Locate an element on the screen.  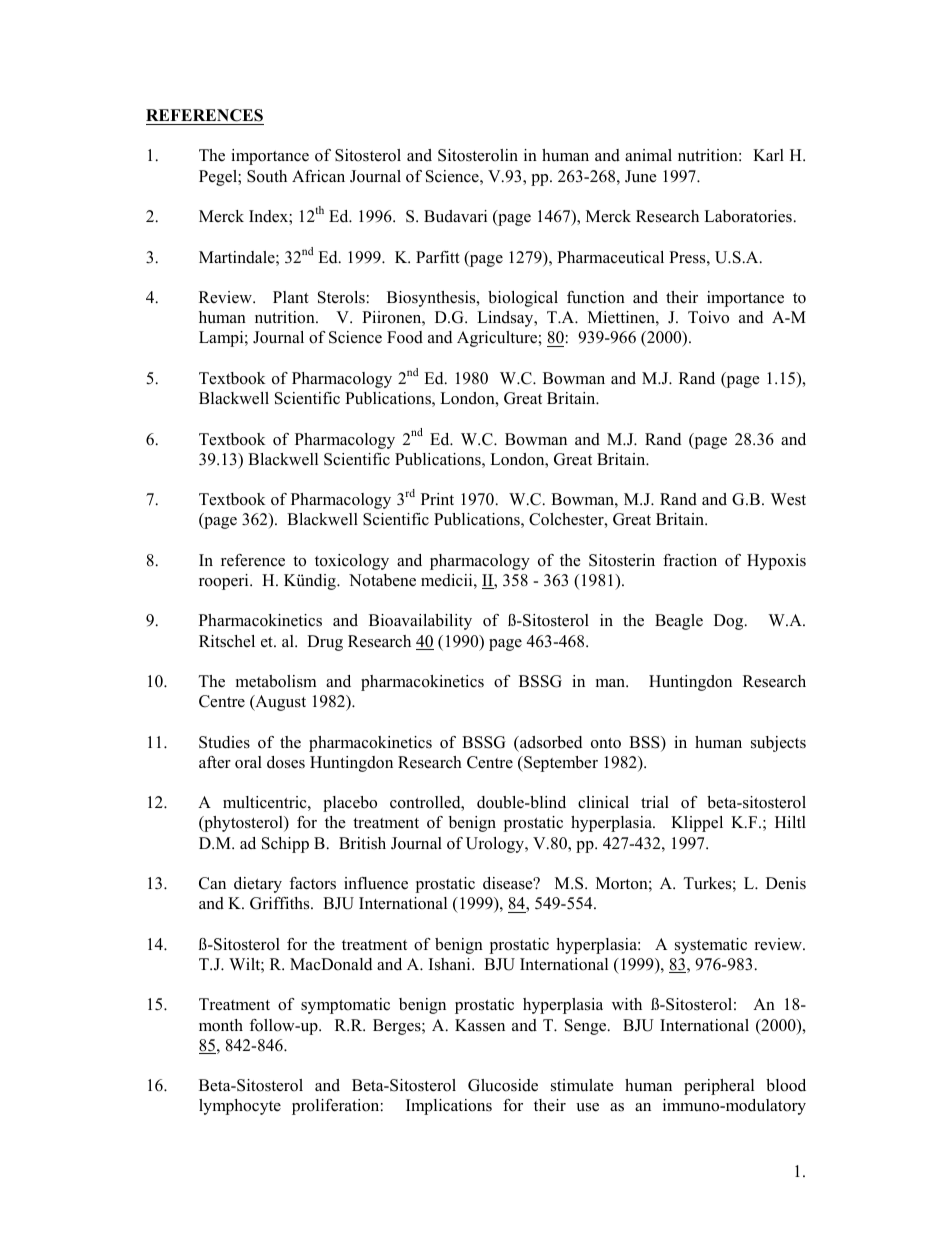
Dog is located at coordinates (730, 622).
